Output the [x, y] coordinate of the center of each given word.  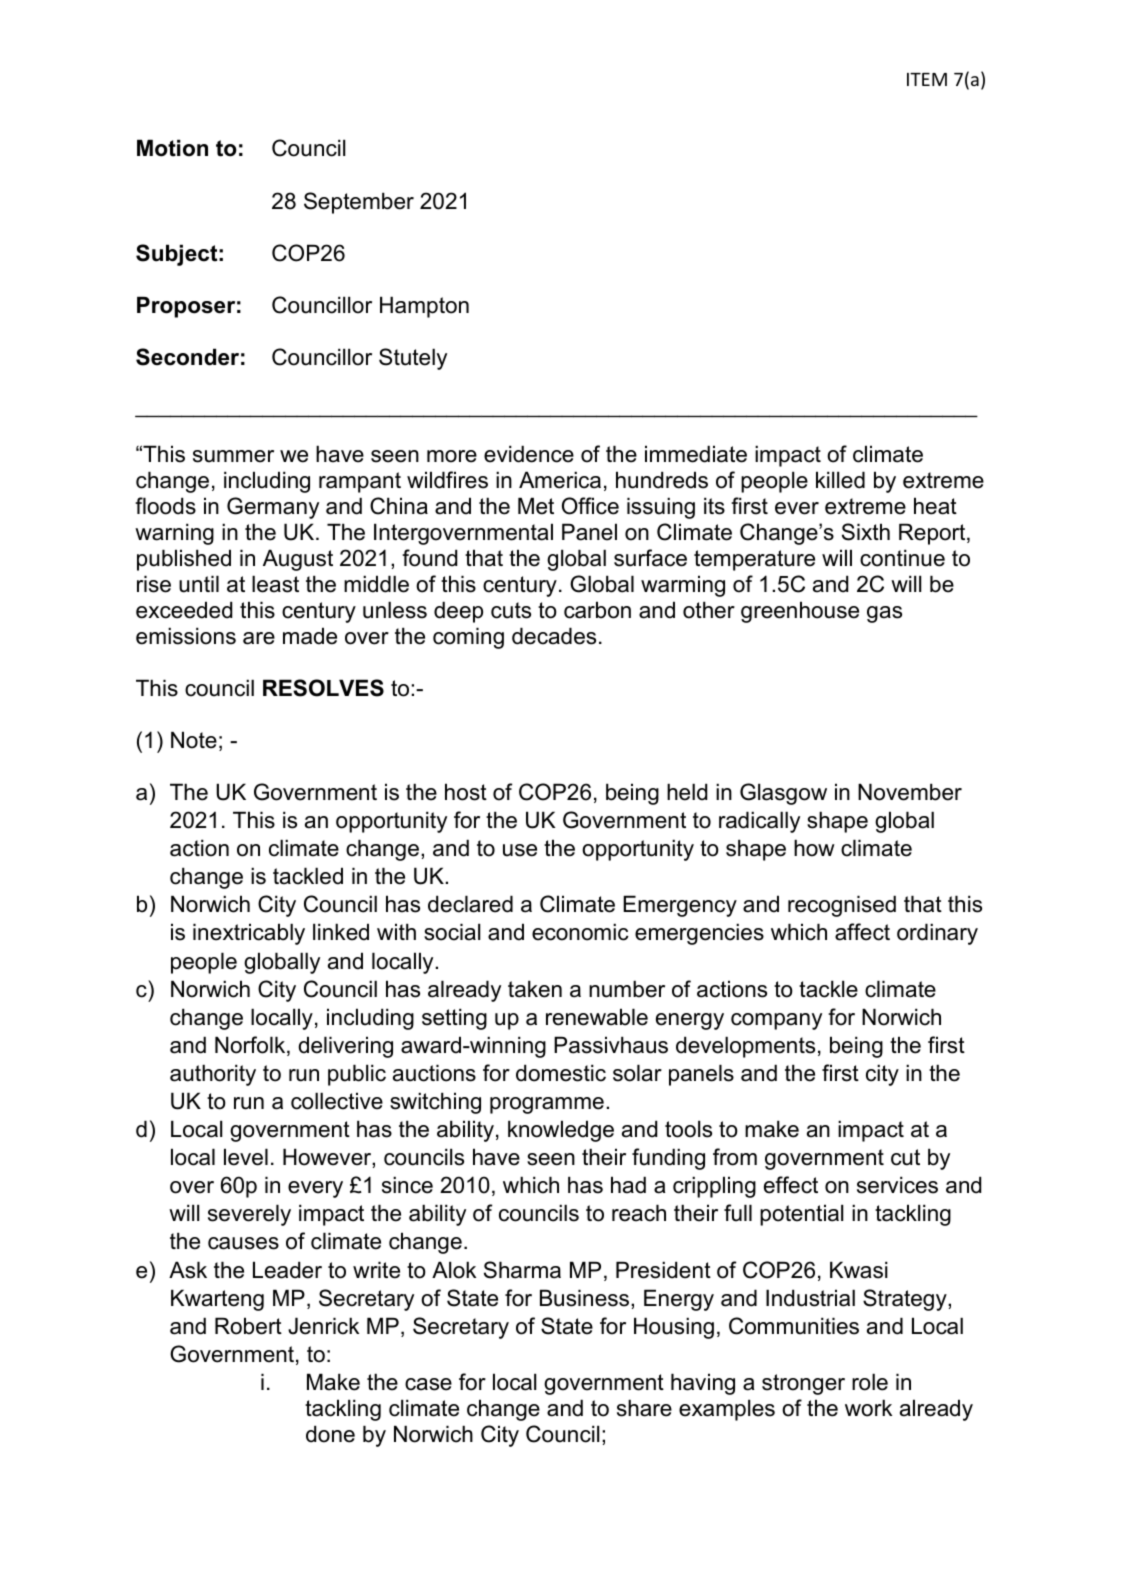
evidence [529, 454]
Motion [172, 148]
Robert [248, 1326]
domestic [561, 1073]
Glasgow [783, 794]
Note [194, 740]
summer [233, 456]
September [359, 203]
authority [213, 1075]
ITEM [927, 79]
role [870, 1382]
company [776, 1021]
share [644, 1408]
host [466, 792]
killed [840, 480]
